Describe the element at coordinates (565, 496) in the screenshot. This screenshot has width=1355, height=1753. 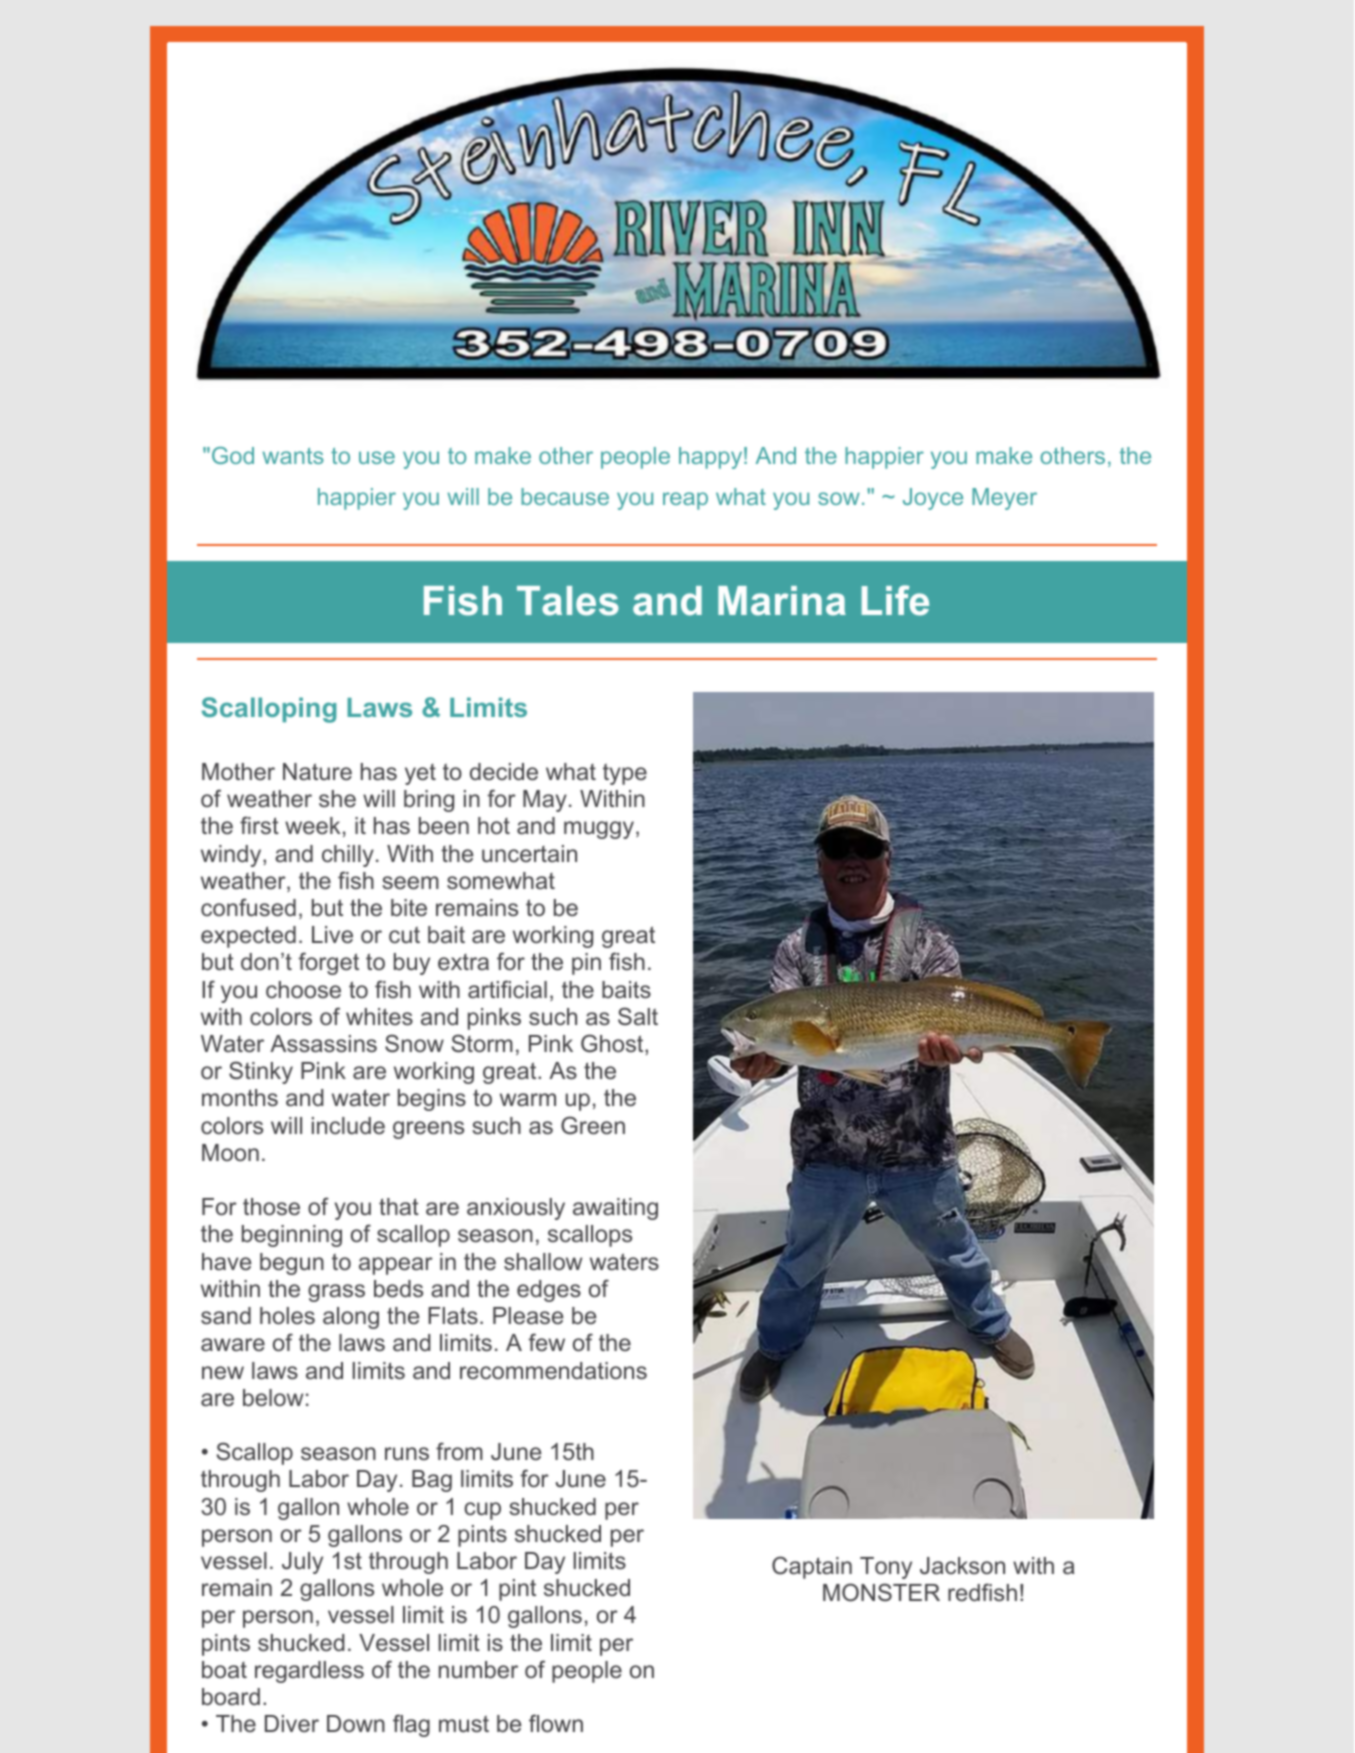
I see `because` at that location.
